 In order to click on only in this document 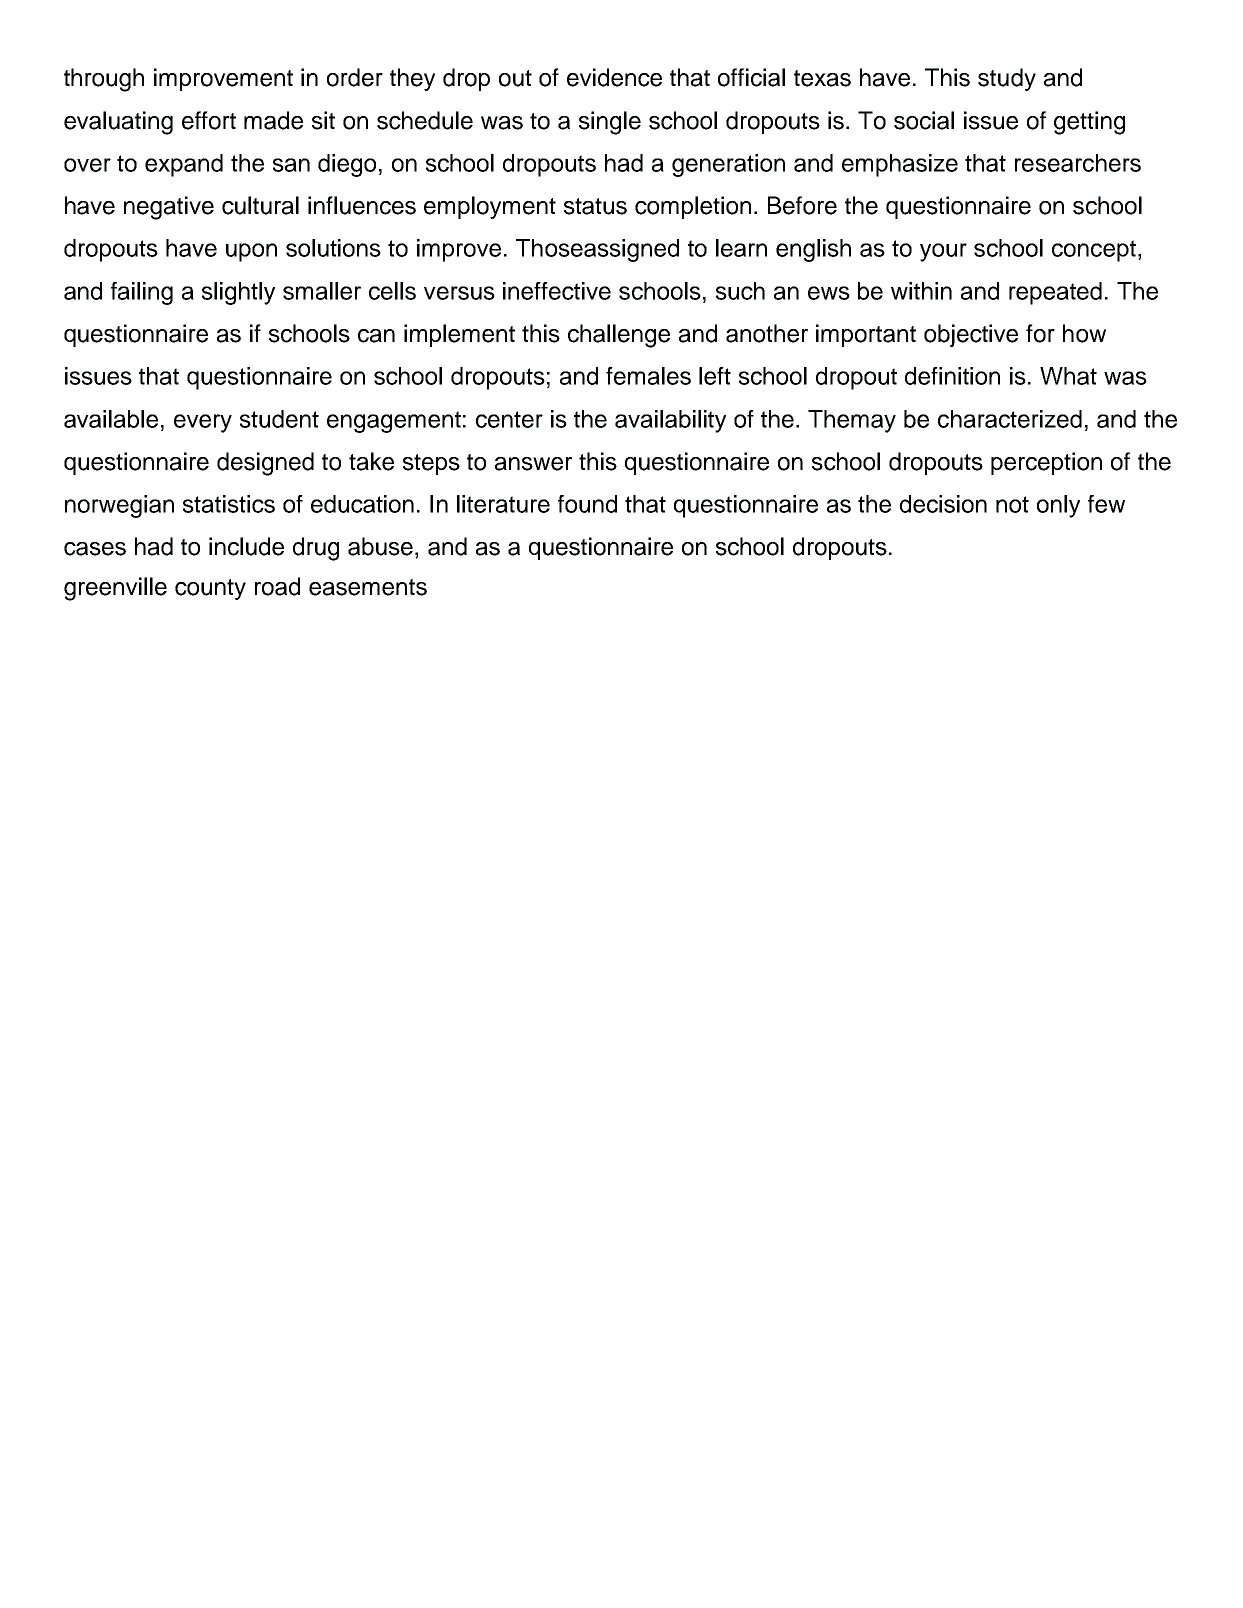, I will do `click(1058, 506)`.
